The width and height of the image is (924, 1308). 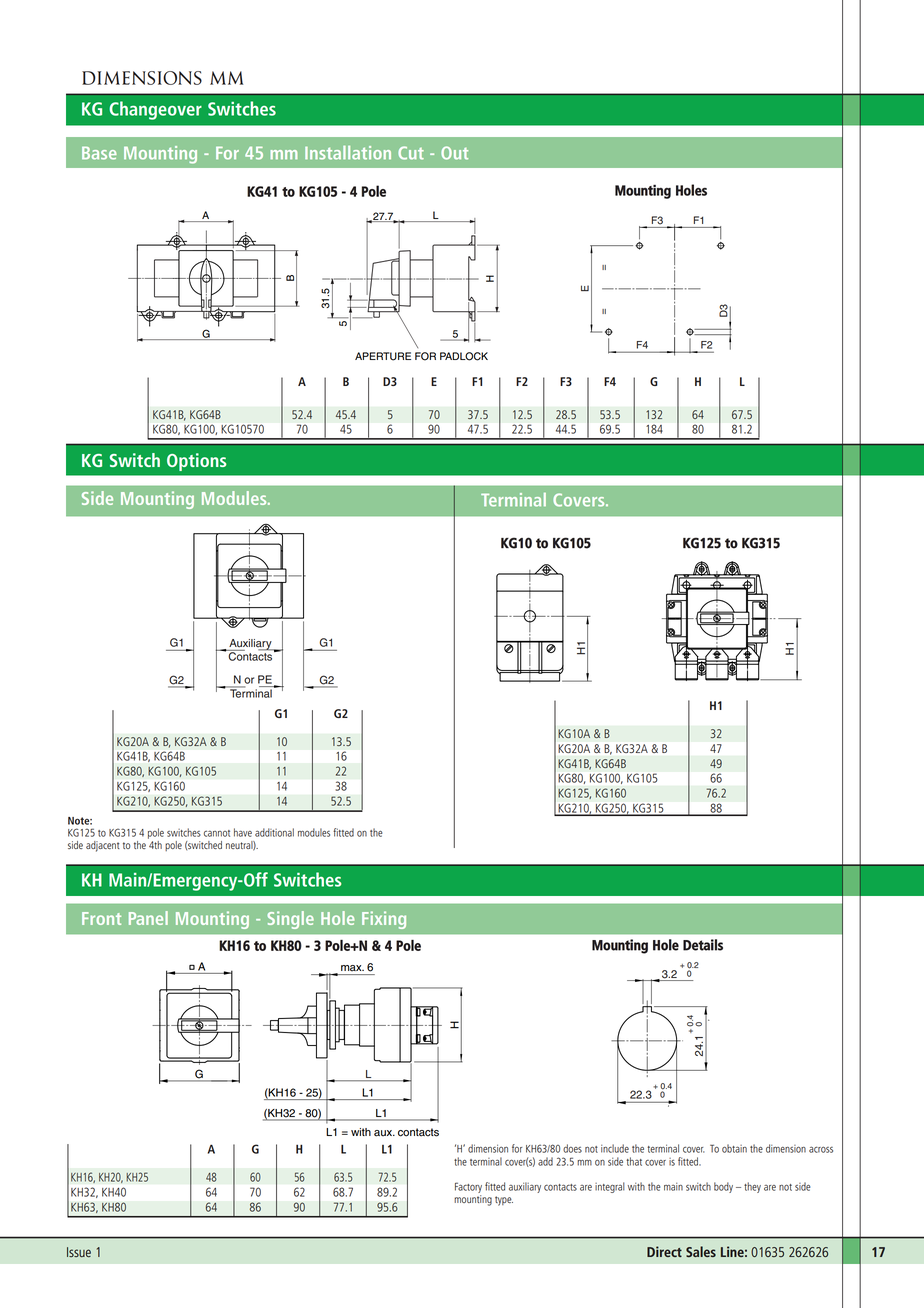 I want to click on Issue, so click(x=79, y=1252).
